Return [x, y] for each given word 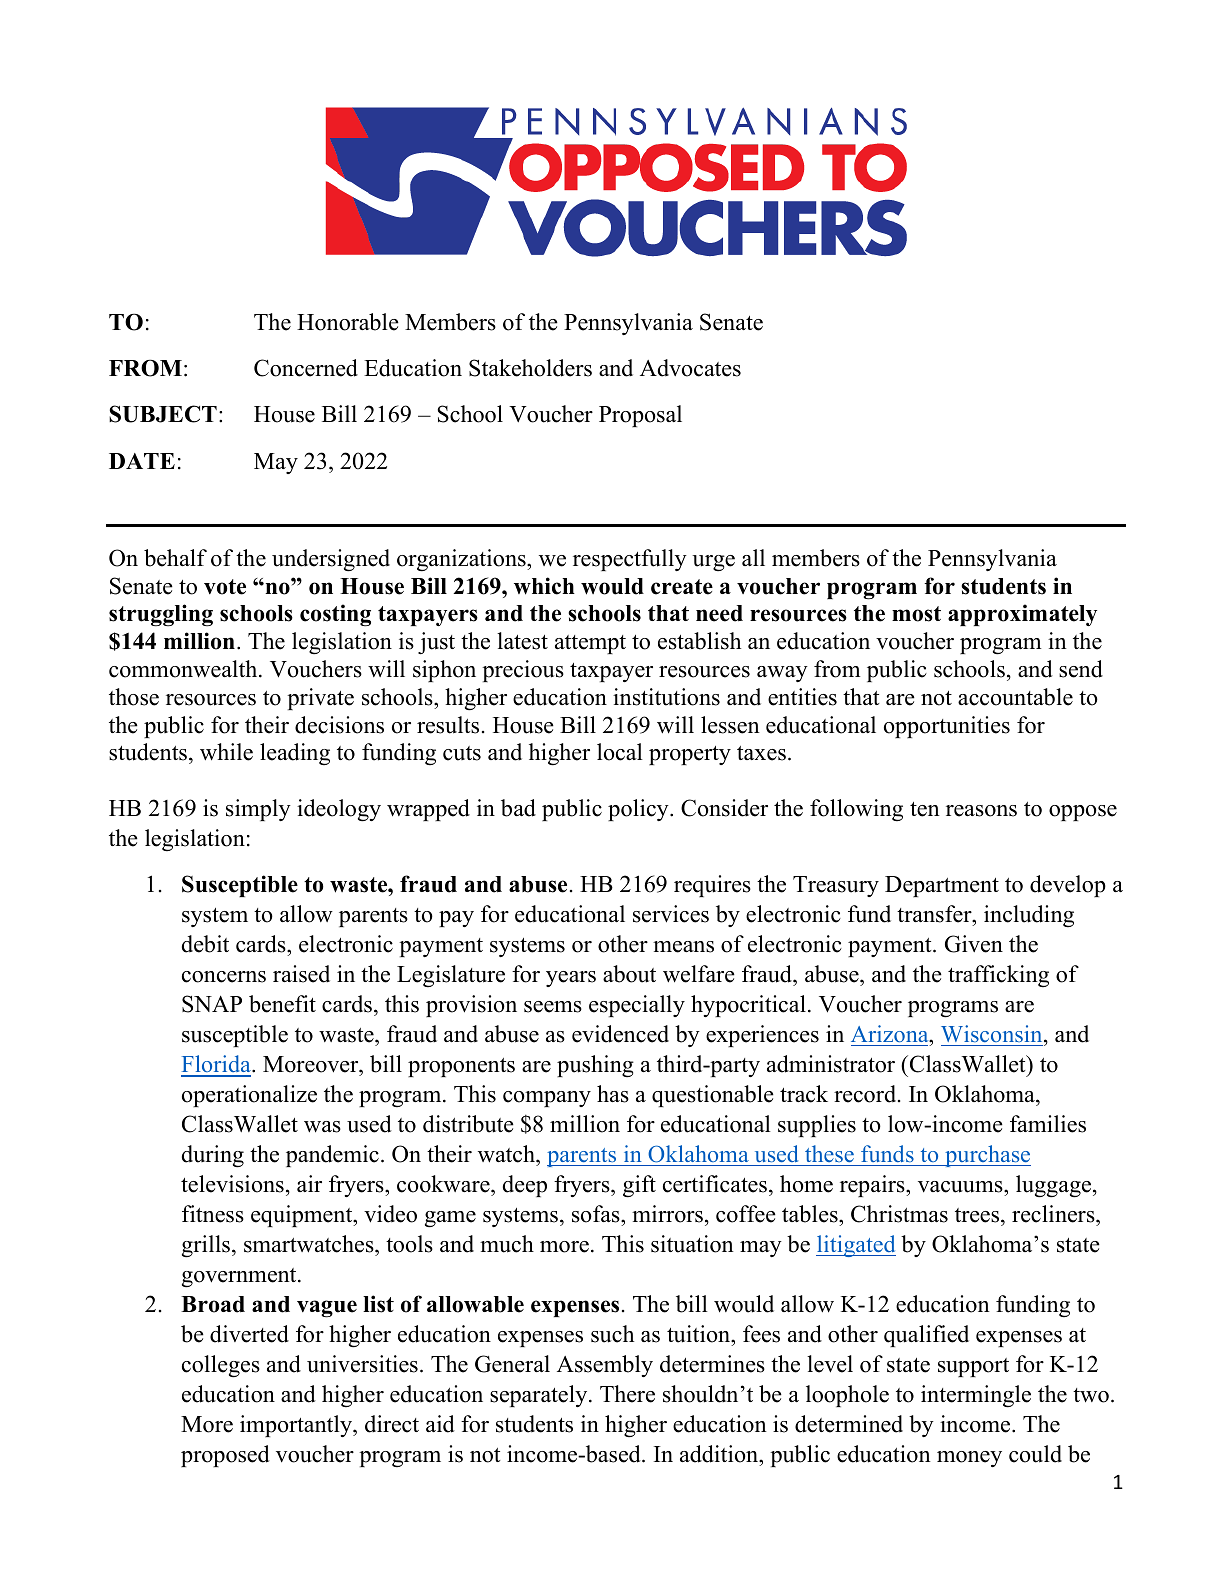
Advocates [690, 368]
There [627, 1394]
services [671, 914]
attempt [590, 644]
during [213, 1156]
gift [639, 1186]
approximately [1022, 615]
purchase [987, 1156]
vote [225, 587]
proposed [225, 1456]
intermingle [976, 1396]
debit [205, 944]
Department [942, 886]
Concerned [306, 368]
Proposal [640, 416]
